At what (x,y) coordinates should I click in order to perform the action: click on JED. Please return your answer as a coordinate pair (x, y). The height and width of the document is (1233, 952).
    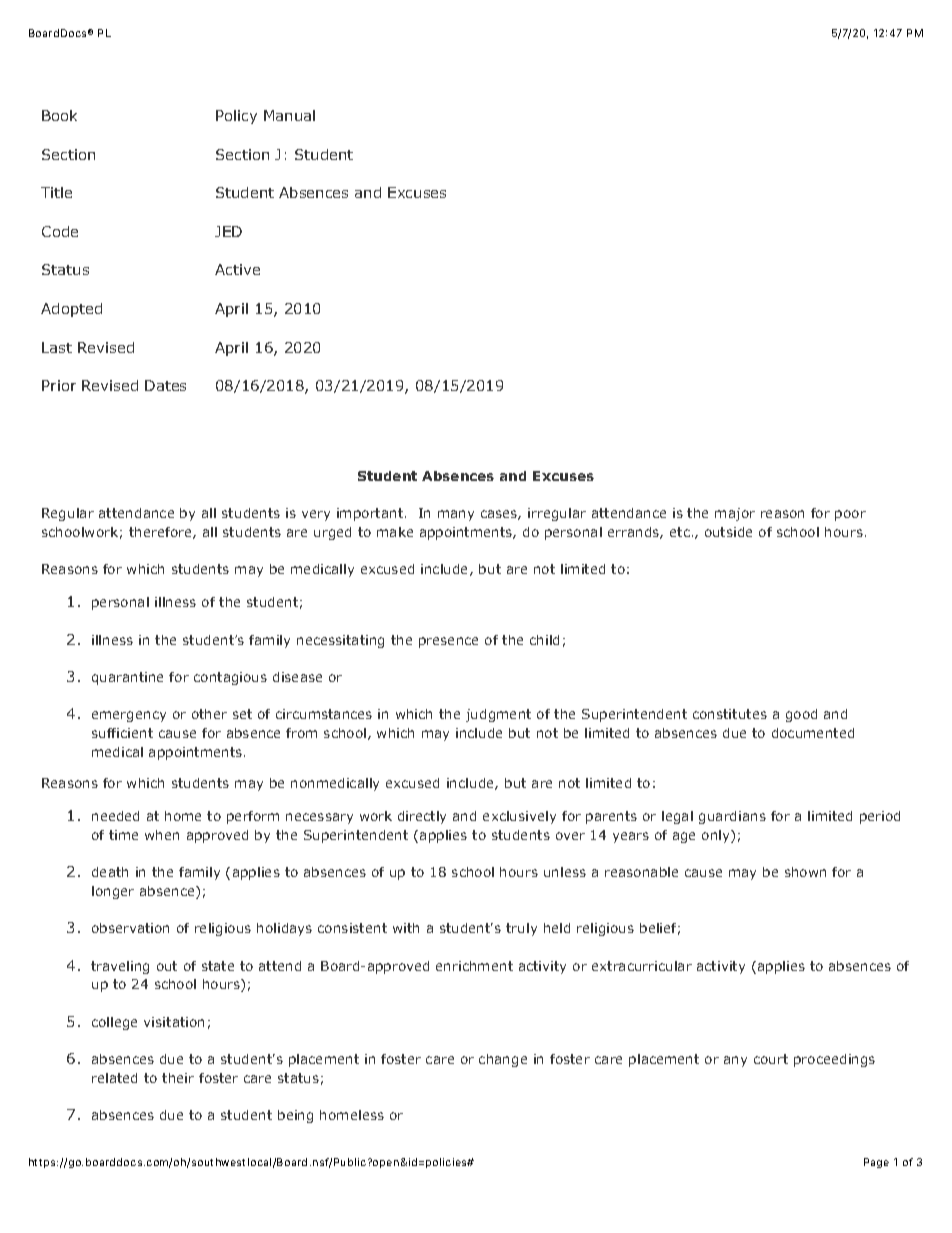
    Looking at the image, I should click on (228, 231).
